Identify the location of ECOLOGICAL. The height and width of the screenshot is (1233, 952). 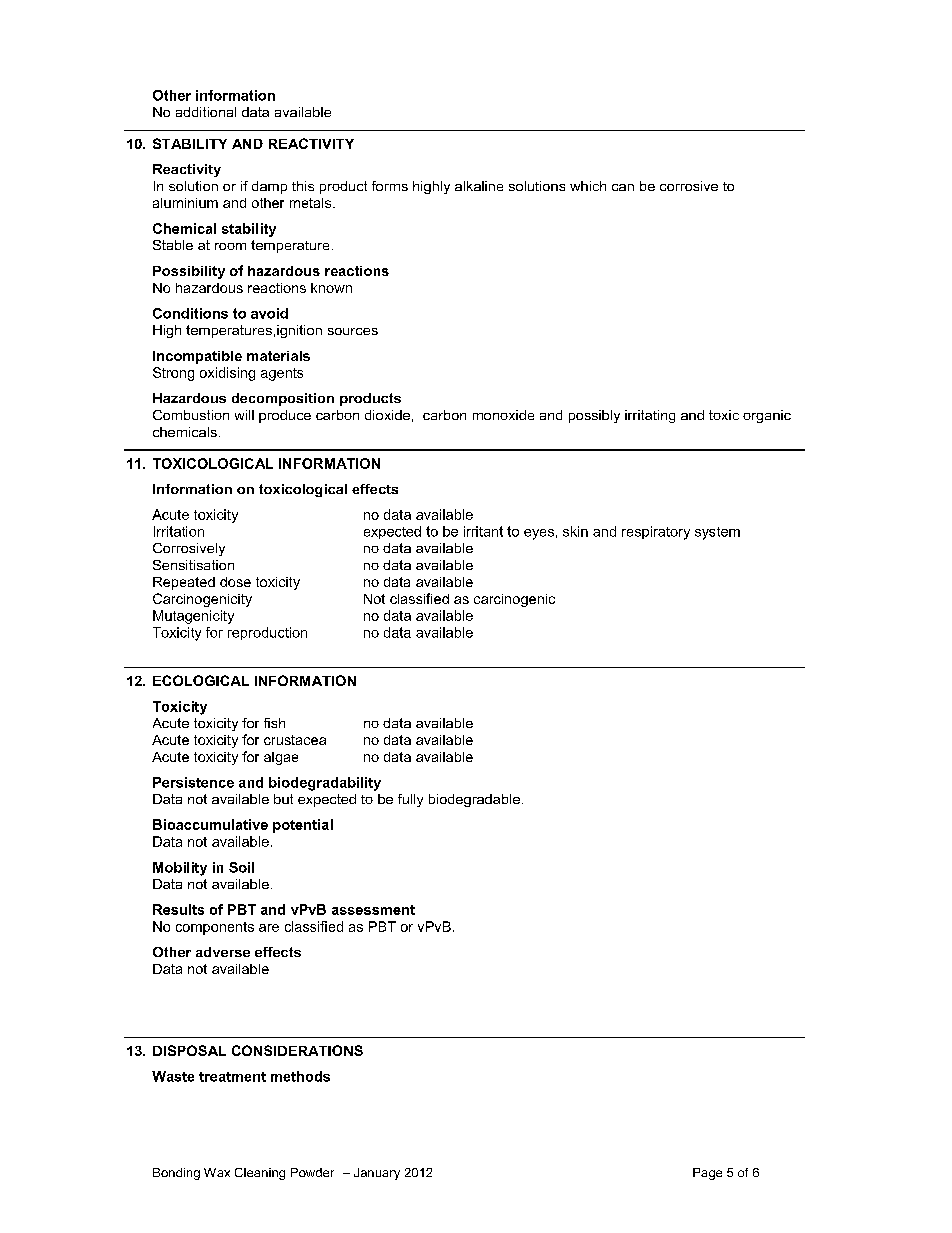
(201, 680).
